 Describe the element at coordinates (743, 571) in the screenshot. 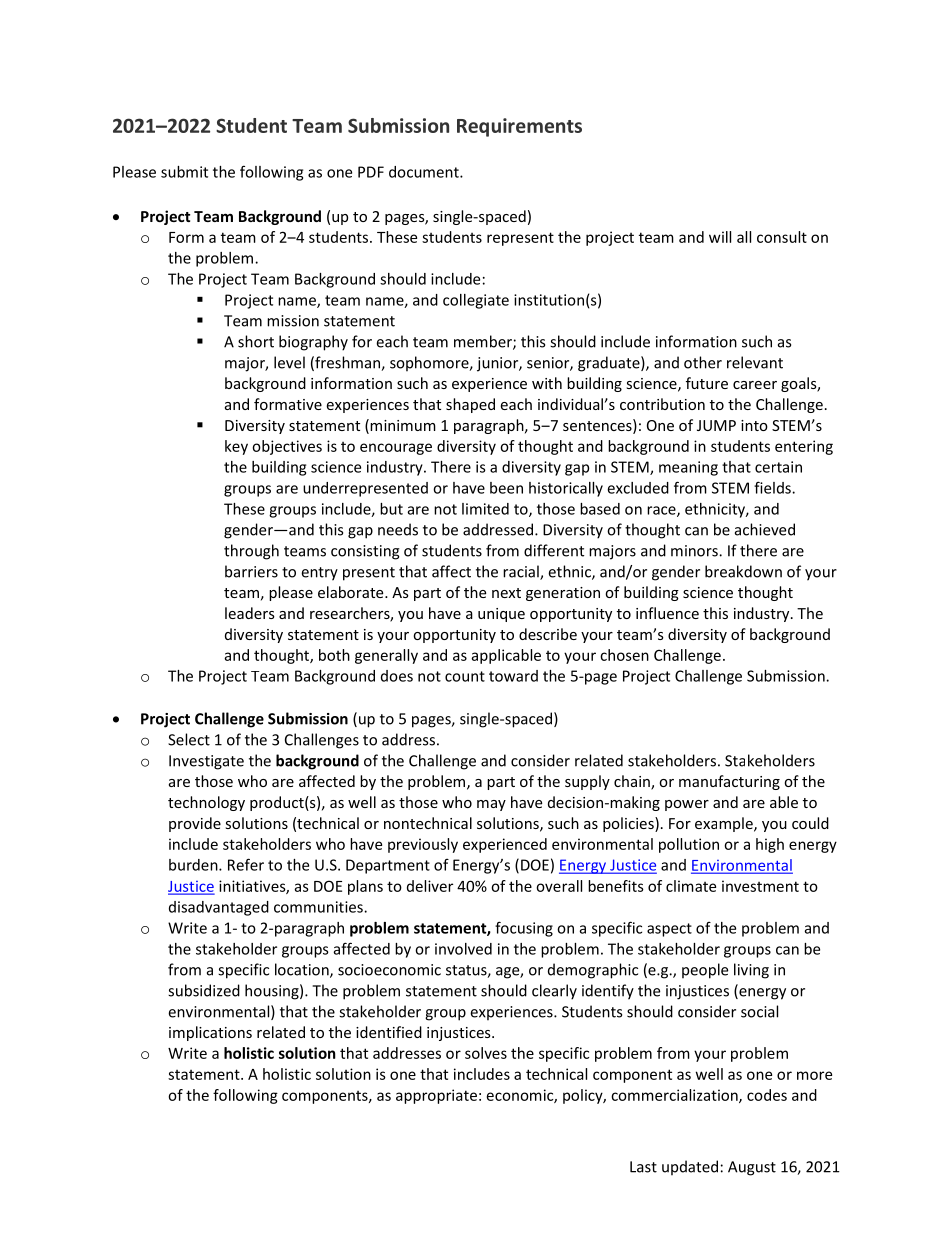

I see `breakdown` at that location.
